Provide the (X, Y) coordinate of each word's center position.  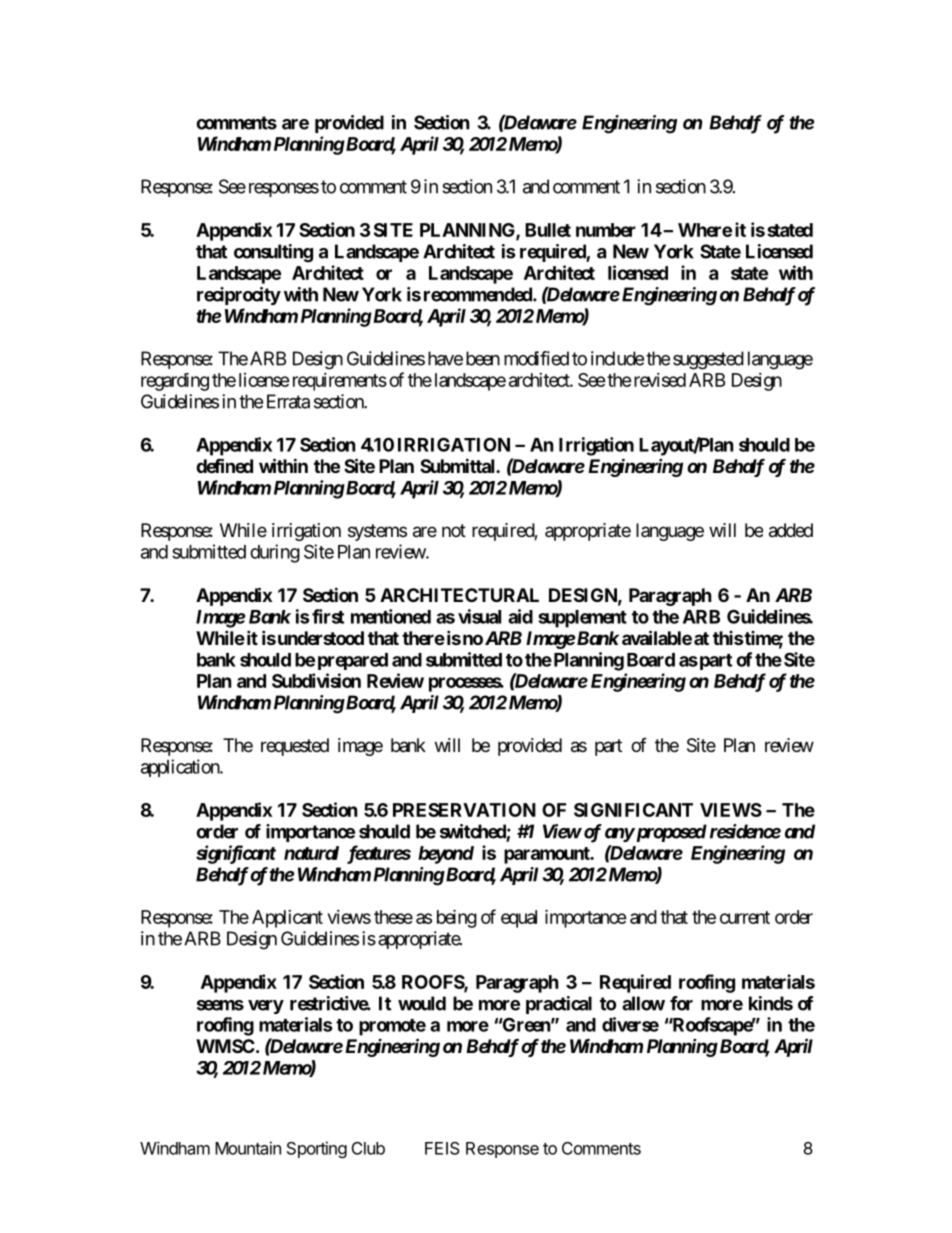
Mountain (248, 1148)
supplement (582, 619)
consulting (273, 253)
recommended (479, 294)
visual (479, 616)
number (606, 230)
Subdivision (316, 680)
